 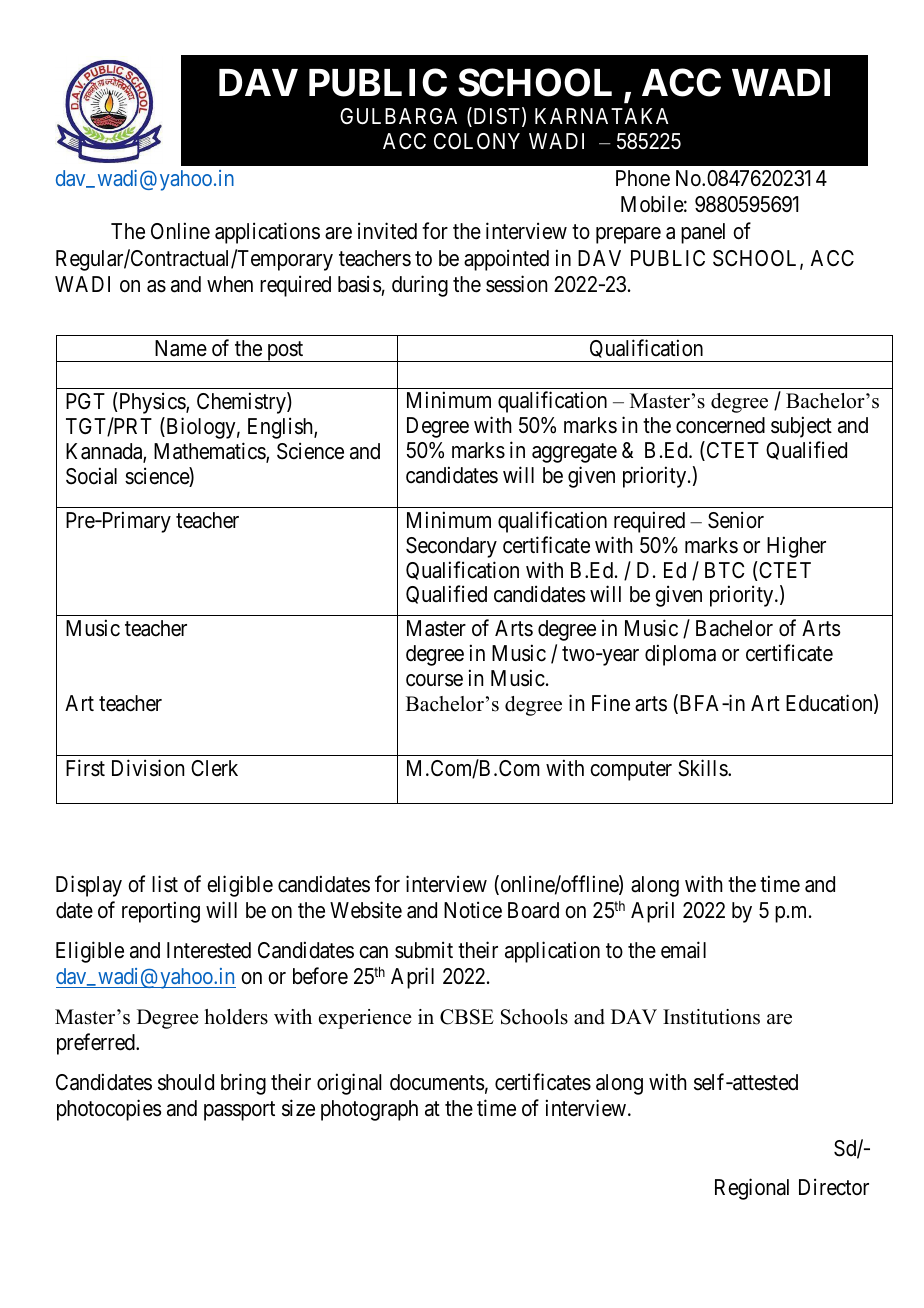 I want to click on Phone, so click(x=643, y=178).
